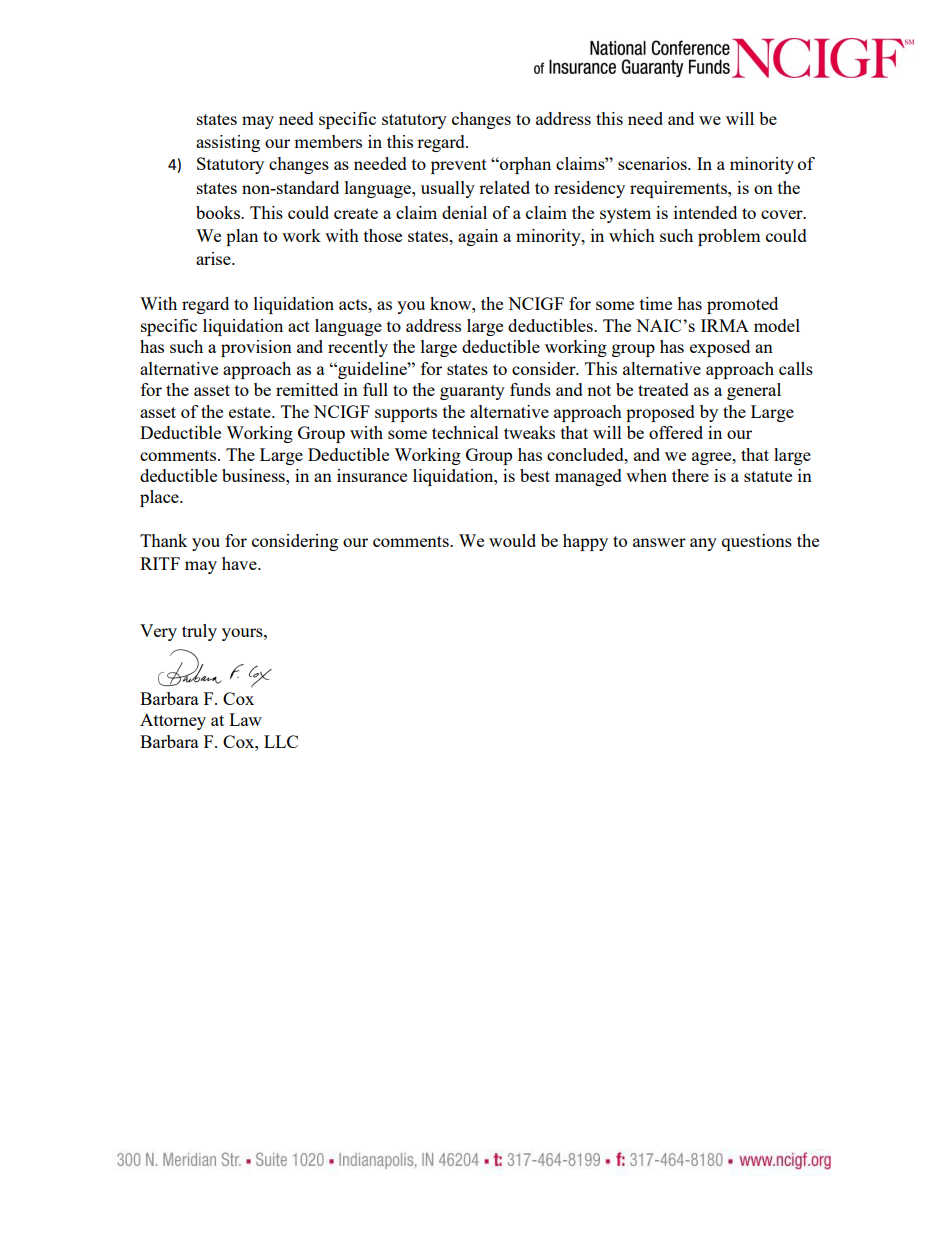 The image size is (952, 1233). I want to click on scenarios, so click(653, 163).
